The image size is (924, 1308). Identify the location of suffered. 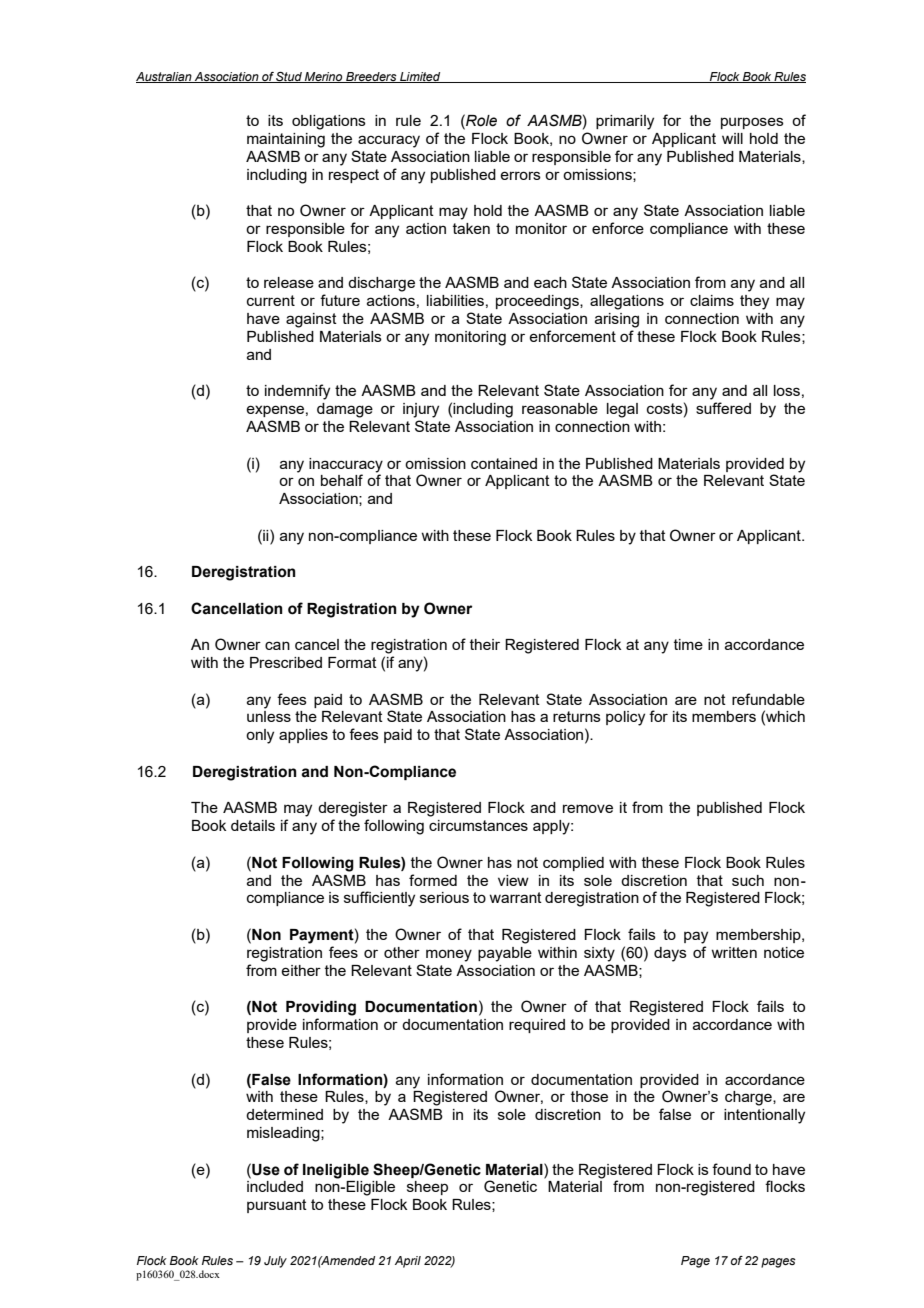
(723, 408).
